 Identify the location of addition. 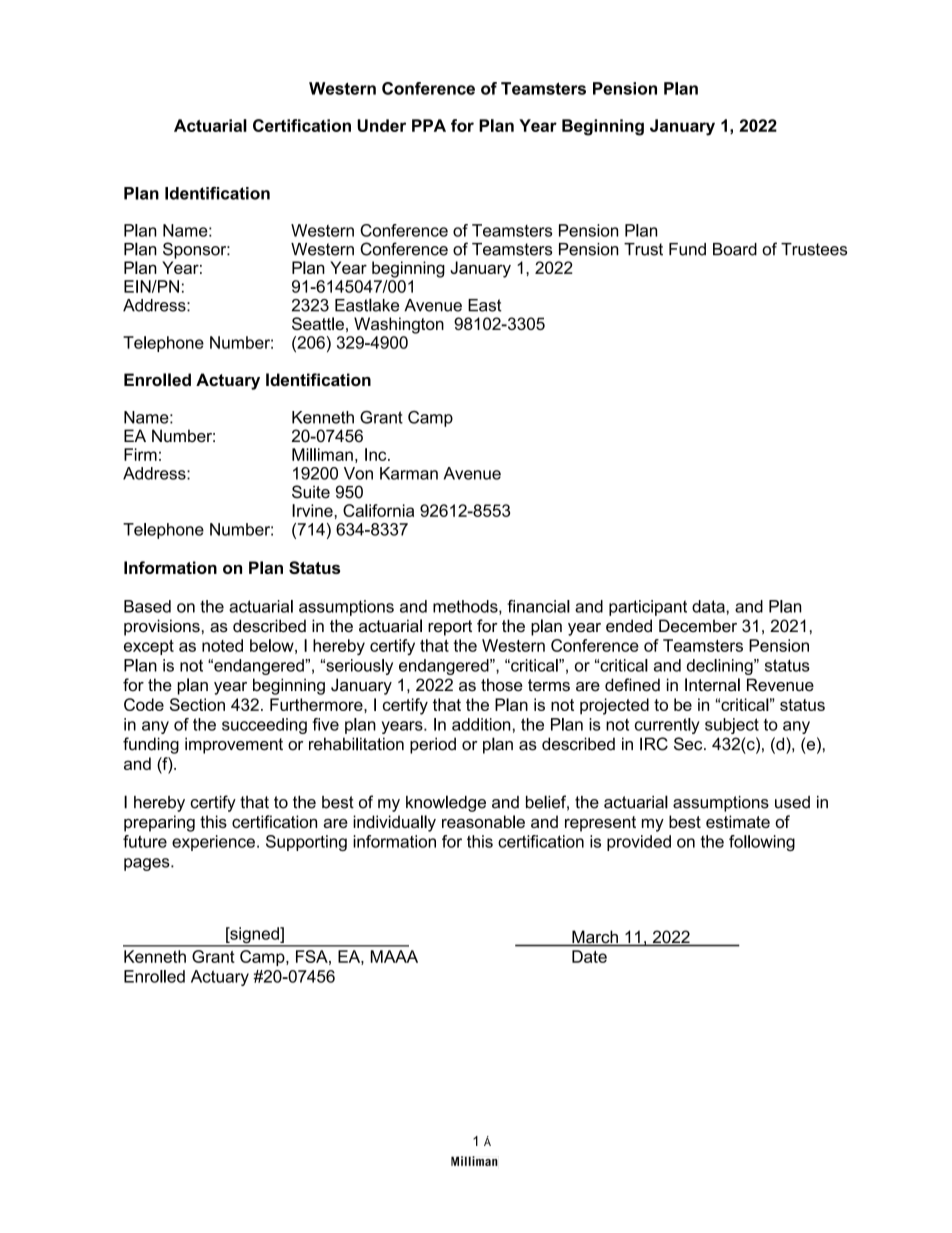
(481, 724).
